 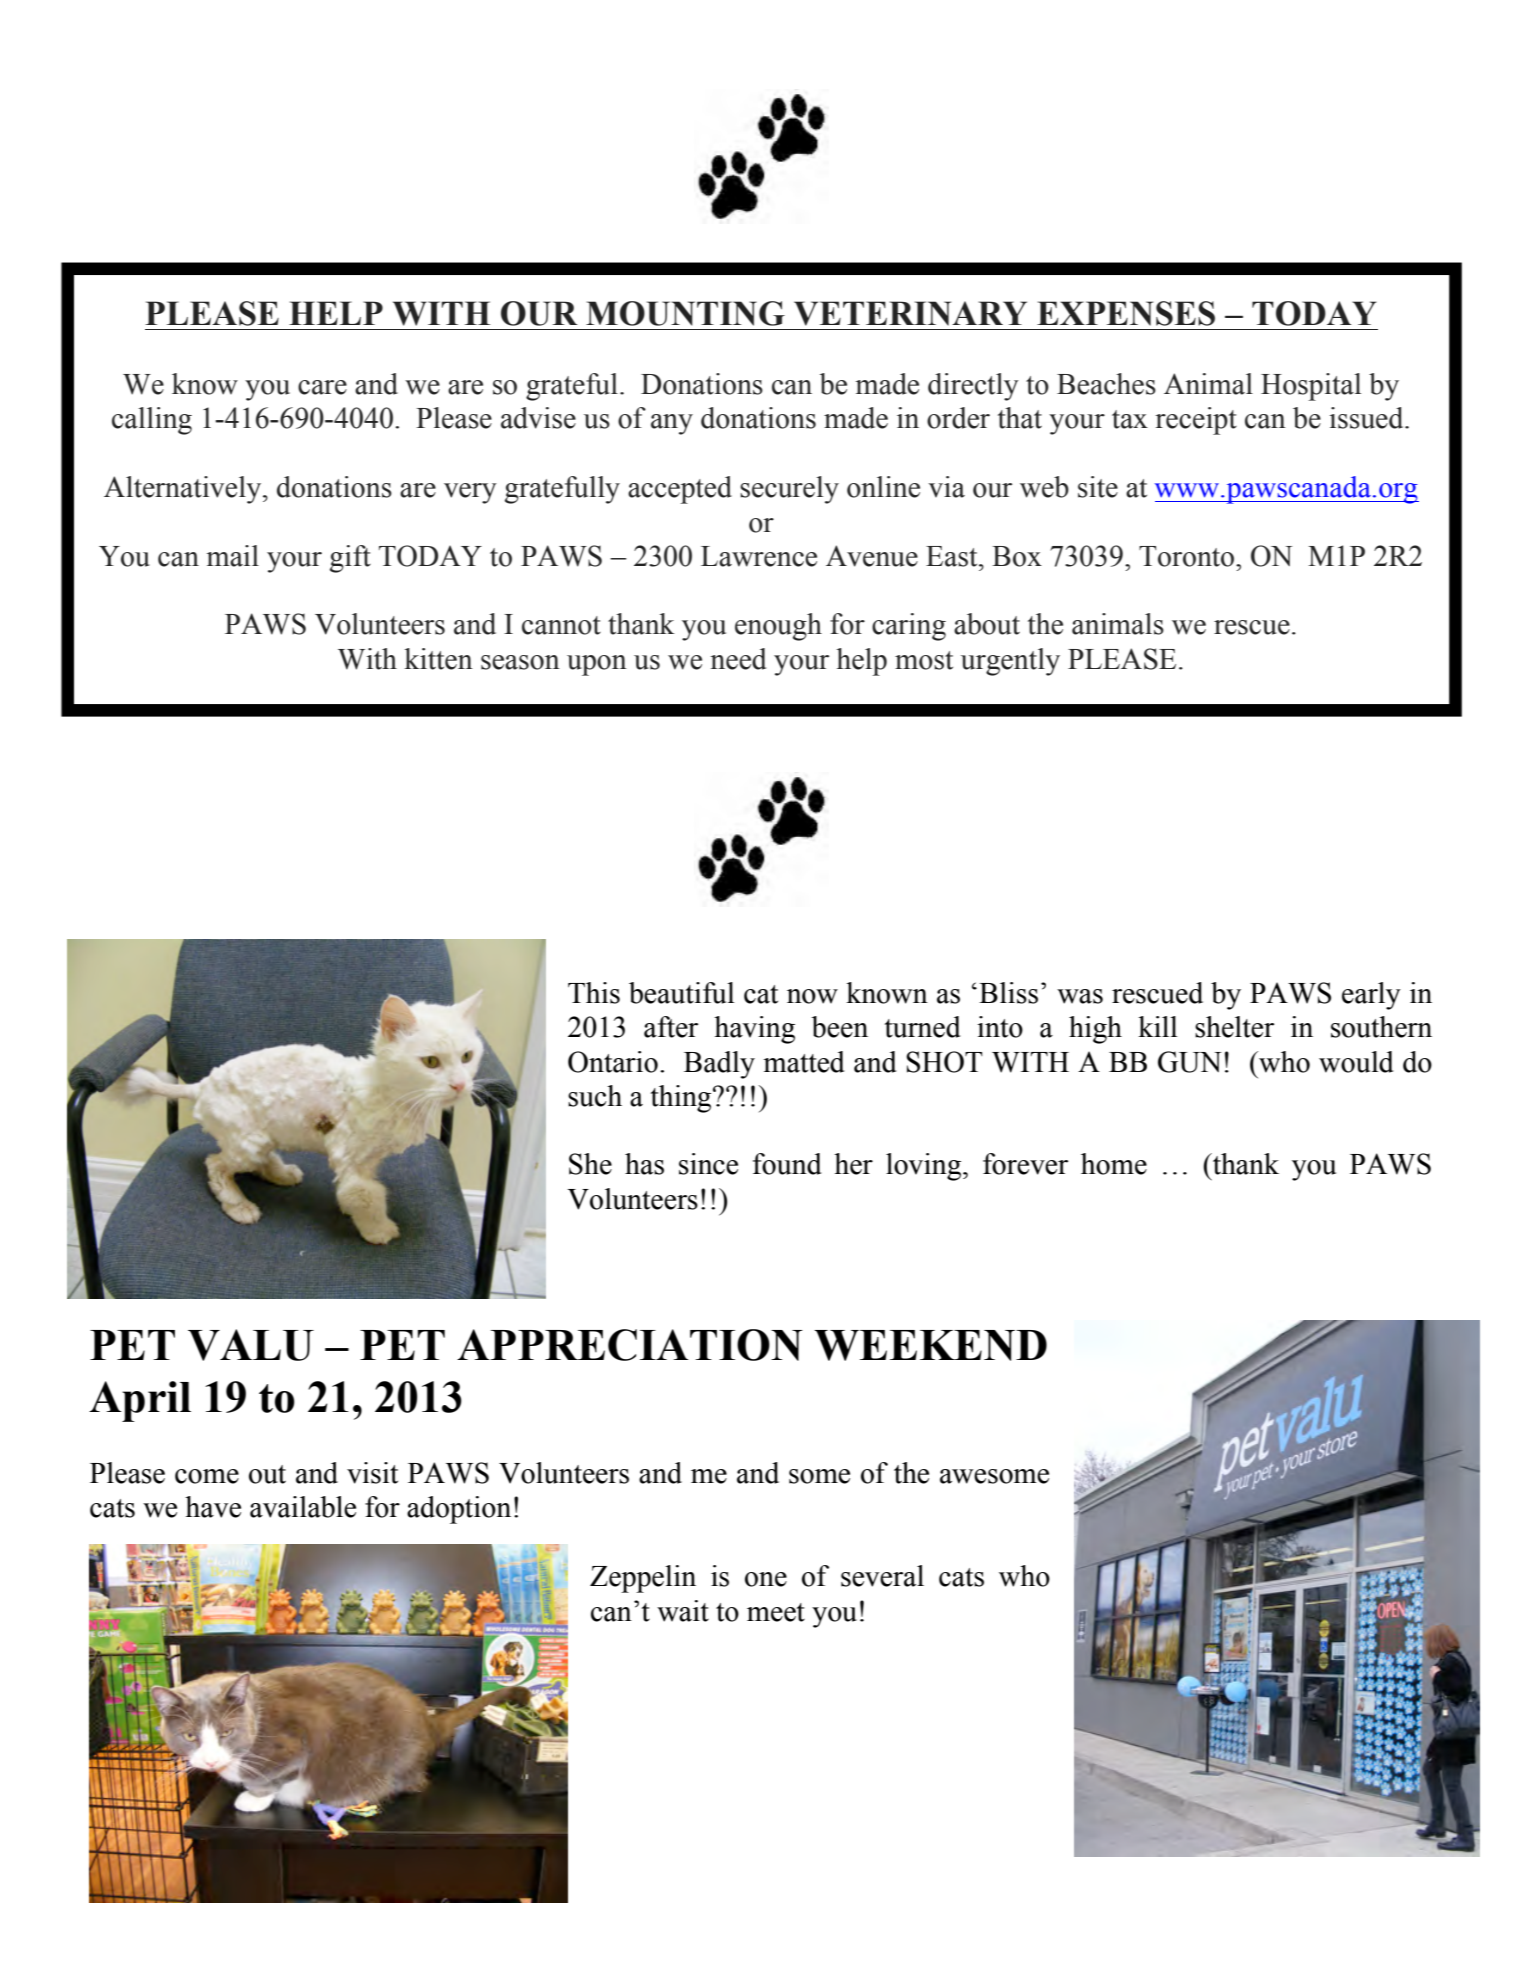 I want to click on MOUNTING, so click(x=685, y=313).
